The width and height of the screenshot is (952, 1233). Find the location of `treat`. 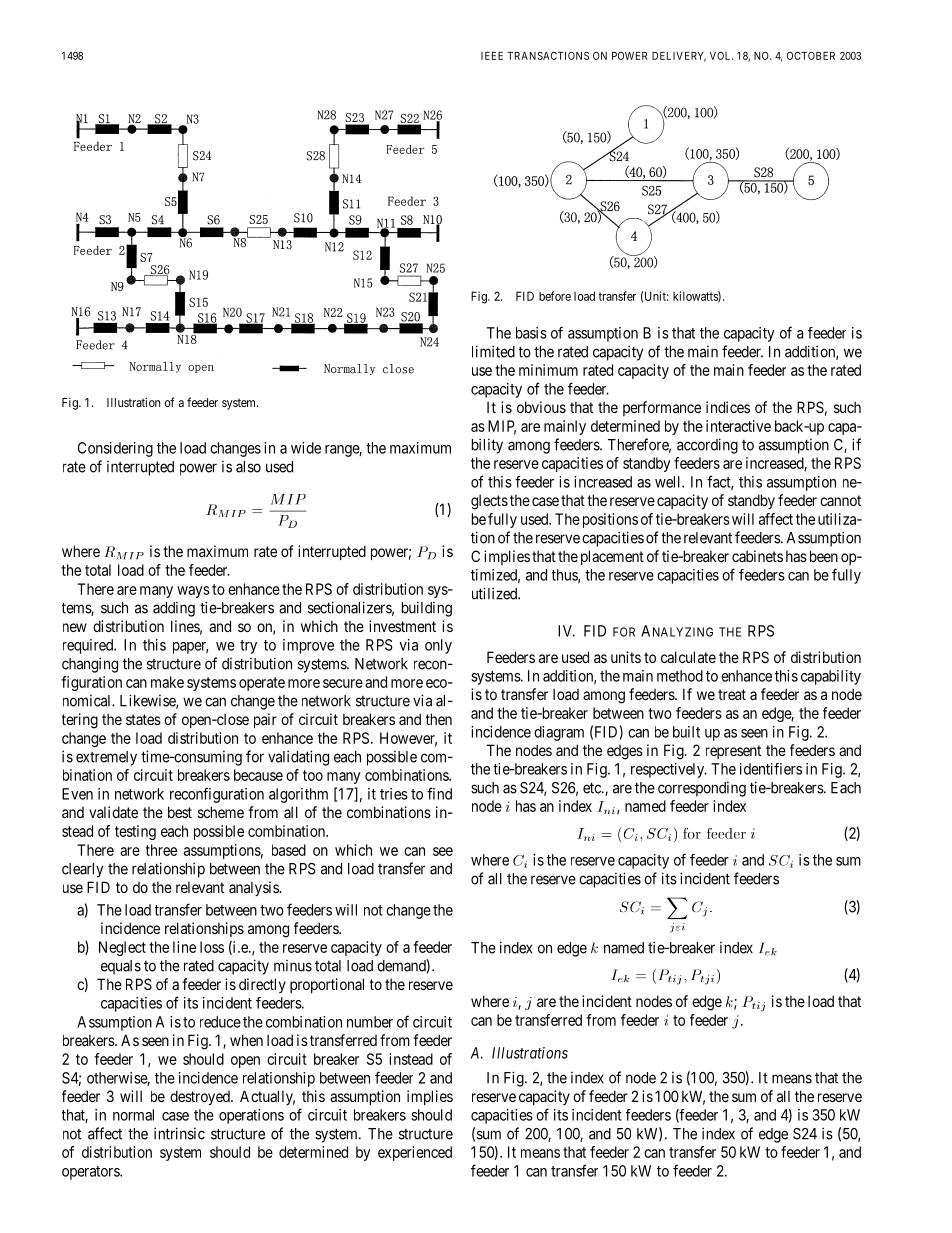

treat is located at coordinates (732, 694).
